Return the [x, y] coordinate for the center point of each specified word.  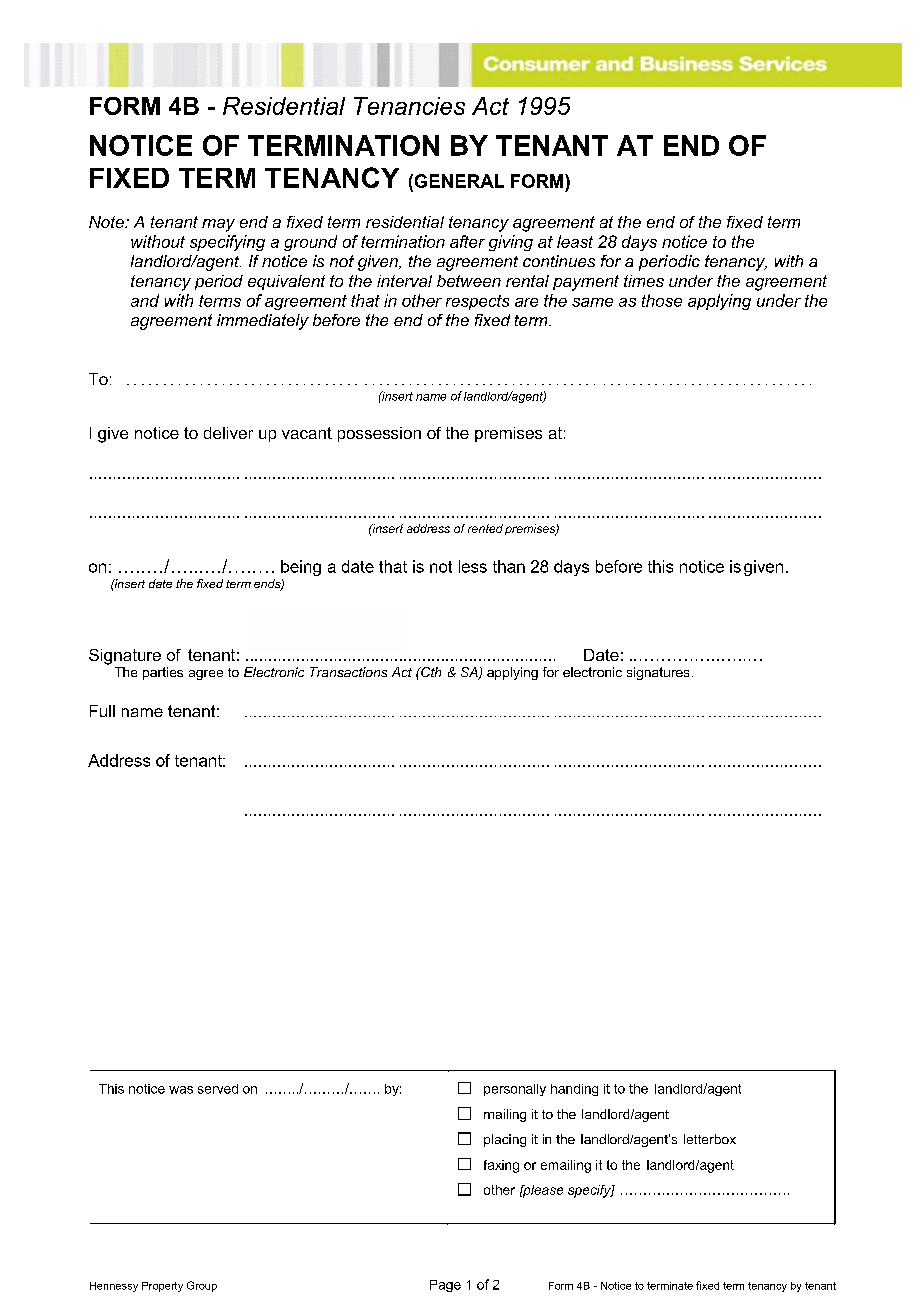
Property [162, 1287]
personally [515, 1090]
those [662, 300]
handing [574, 1090]
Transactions [348, 672]
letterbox [710, 1139]
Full [102, 711]
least [575, 241]
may [218, 225]
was [181, 1090]
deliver [228, 433]
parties [163, 673]
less [473, 566]
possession [379, 434]
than [509, 566]
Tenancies [409, 106]
